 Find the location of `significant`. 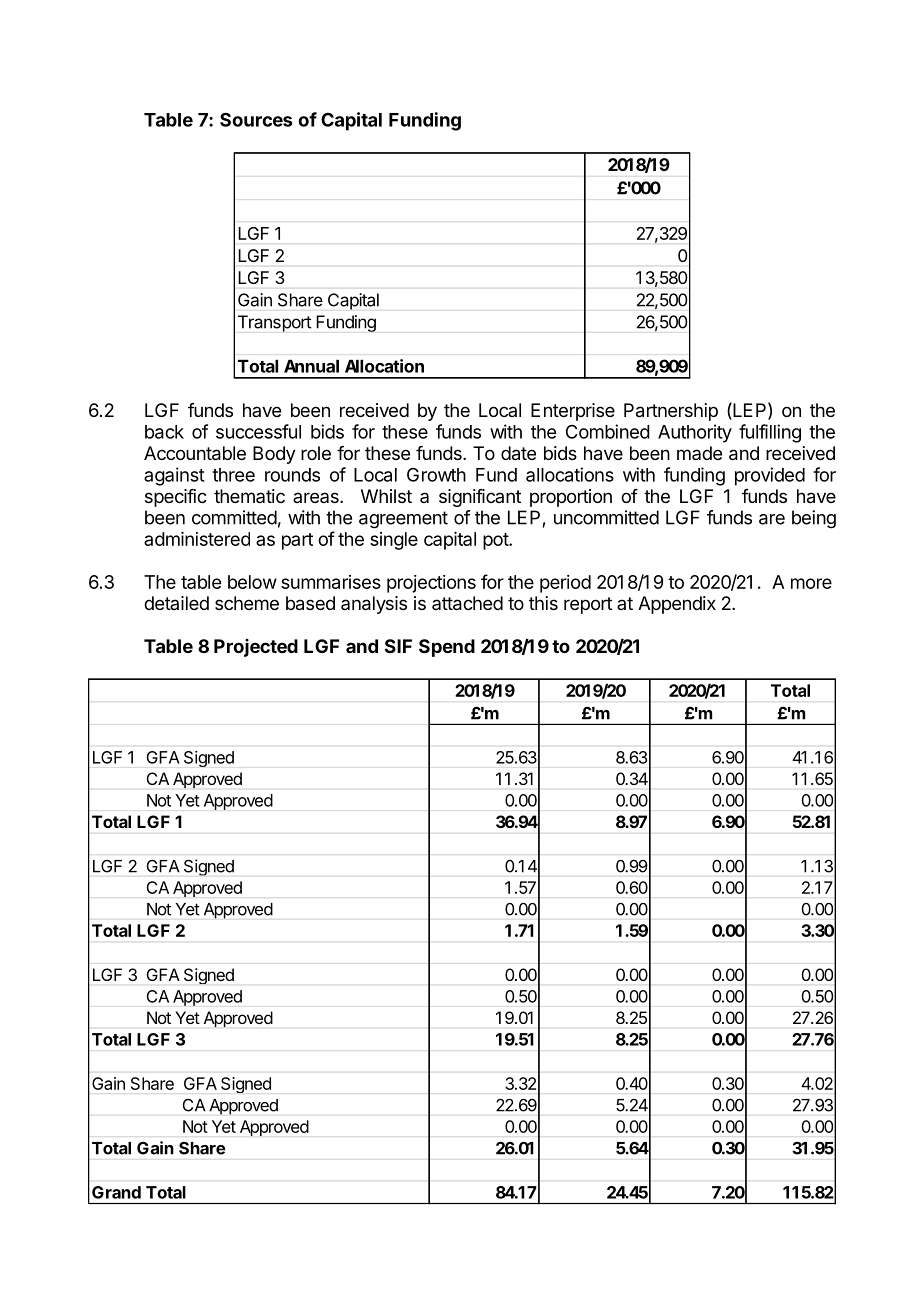

significant is located at coordinates (480, 498).
